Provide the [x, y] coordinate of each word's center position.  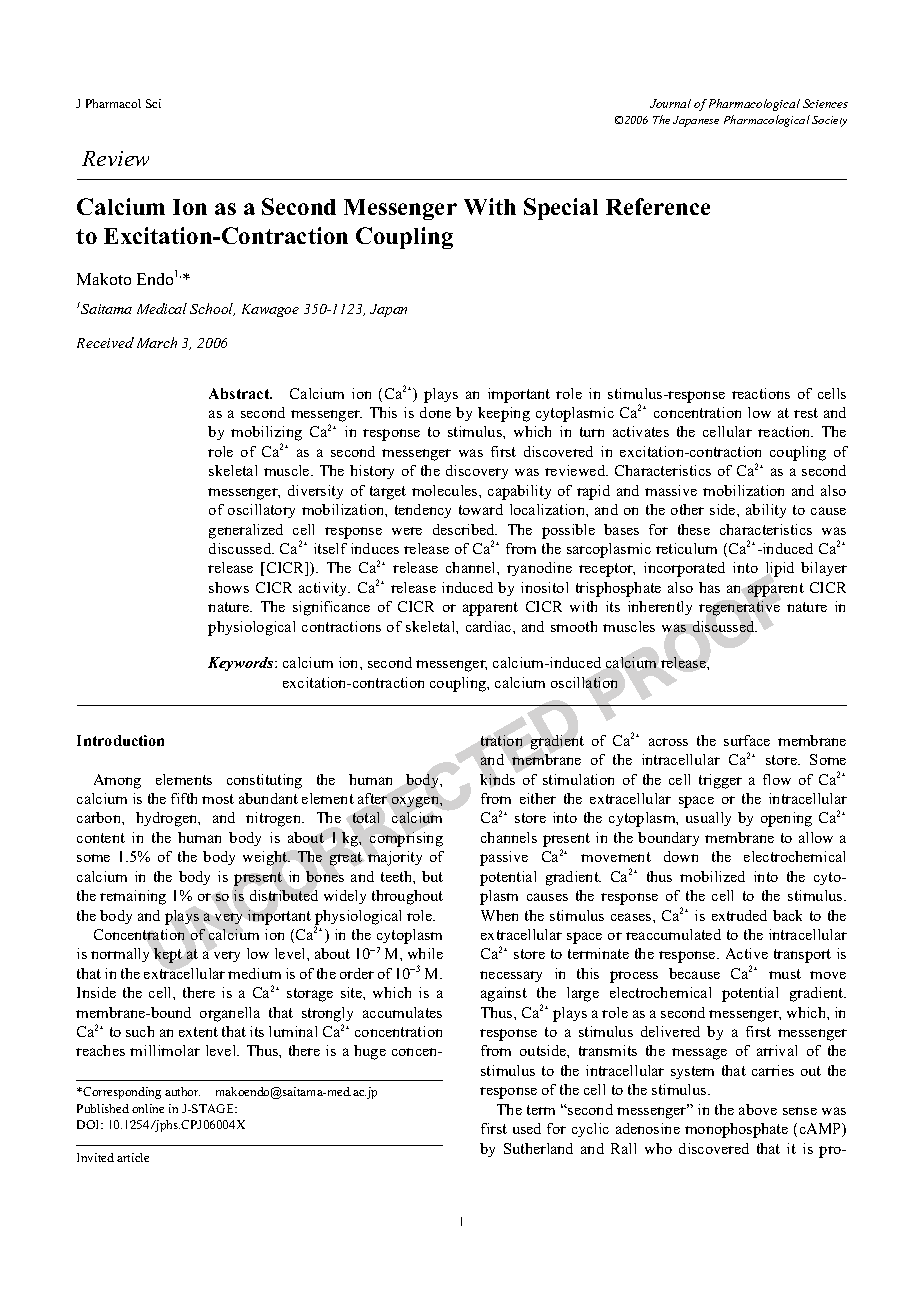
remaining [133, 897]
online [148, 1108]
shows [229, 587]
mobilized [712, 876]
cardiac [490, 626]
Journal [670, 103]
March [157, 342]
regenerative [739, 608]
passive [504, 858]
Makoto [104, 279]
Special [561, 209]
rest [806, 413]
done [435, 412]
